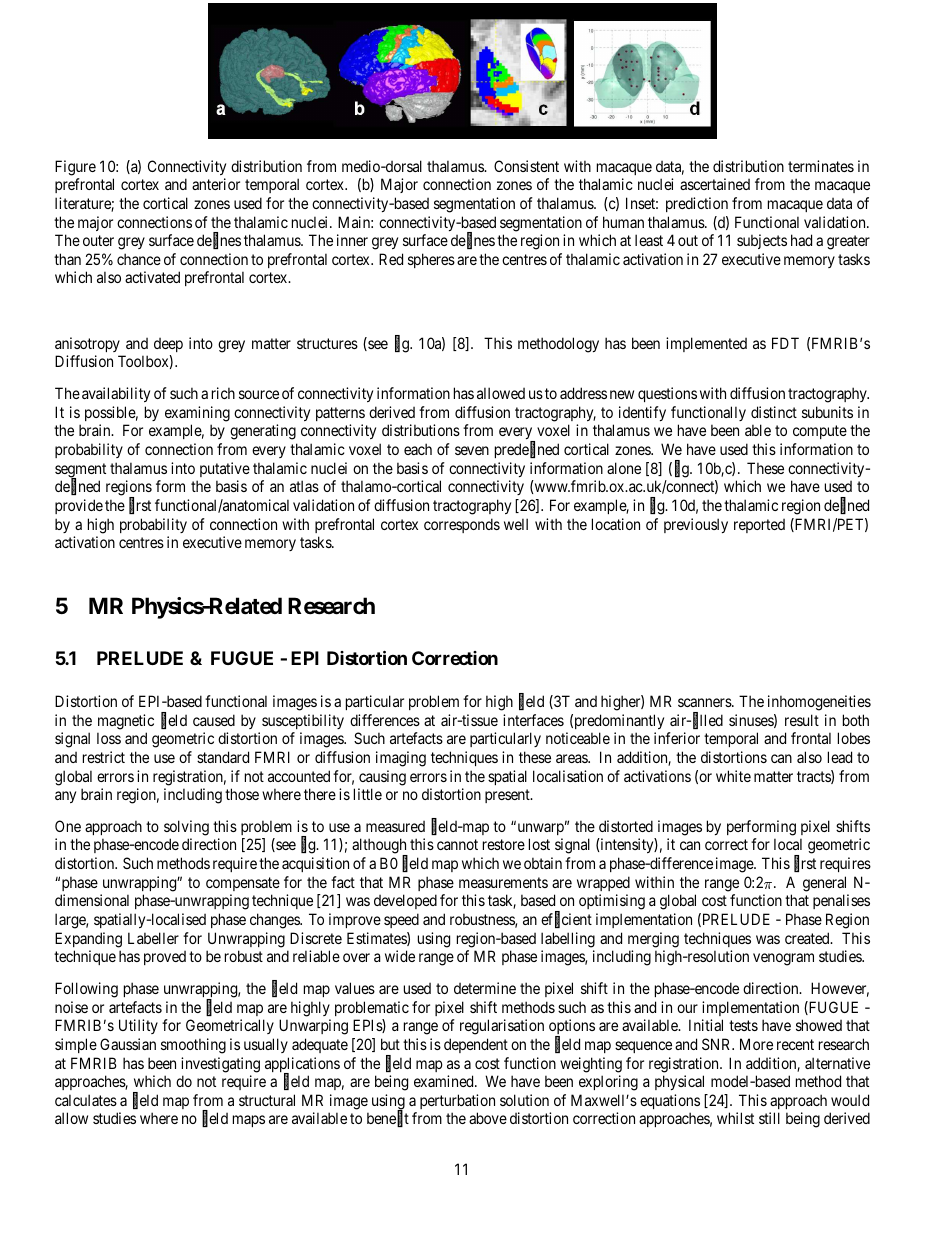 The height and width of the image is (1233, 952). Describe the element at coordinates (220, 1065) in the image. I see `investigating` at that location.
